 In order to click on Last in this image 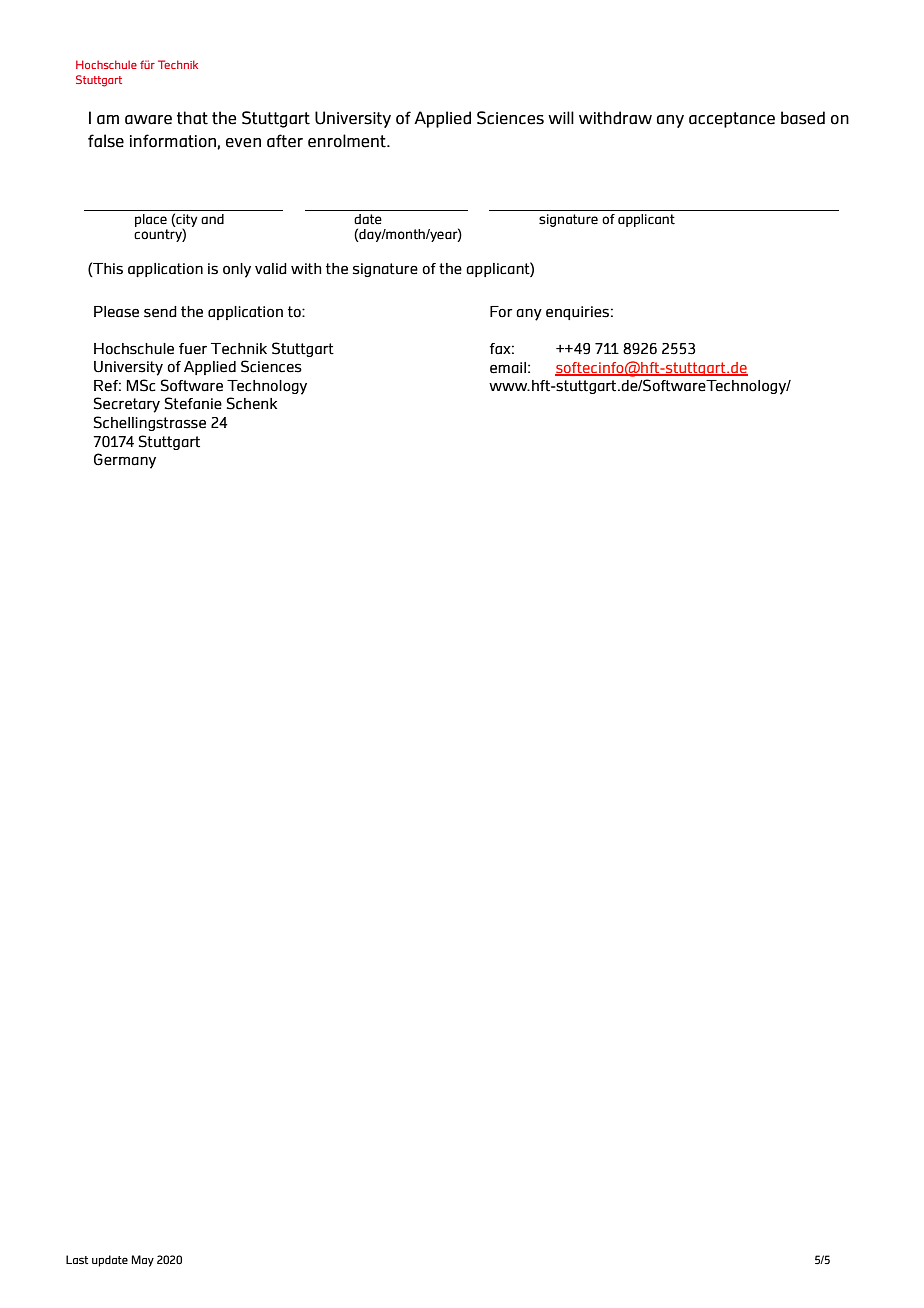, I will do `click(77, 1260)`.
